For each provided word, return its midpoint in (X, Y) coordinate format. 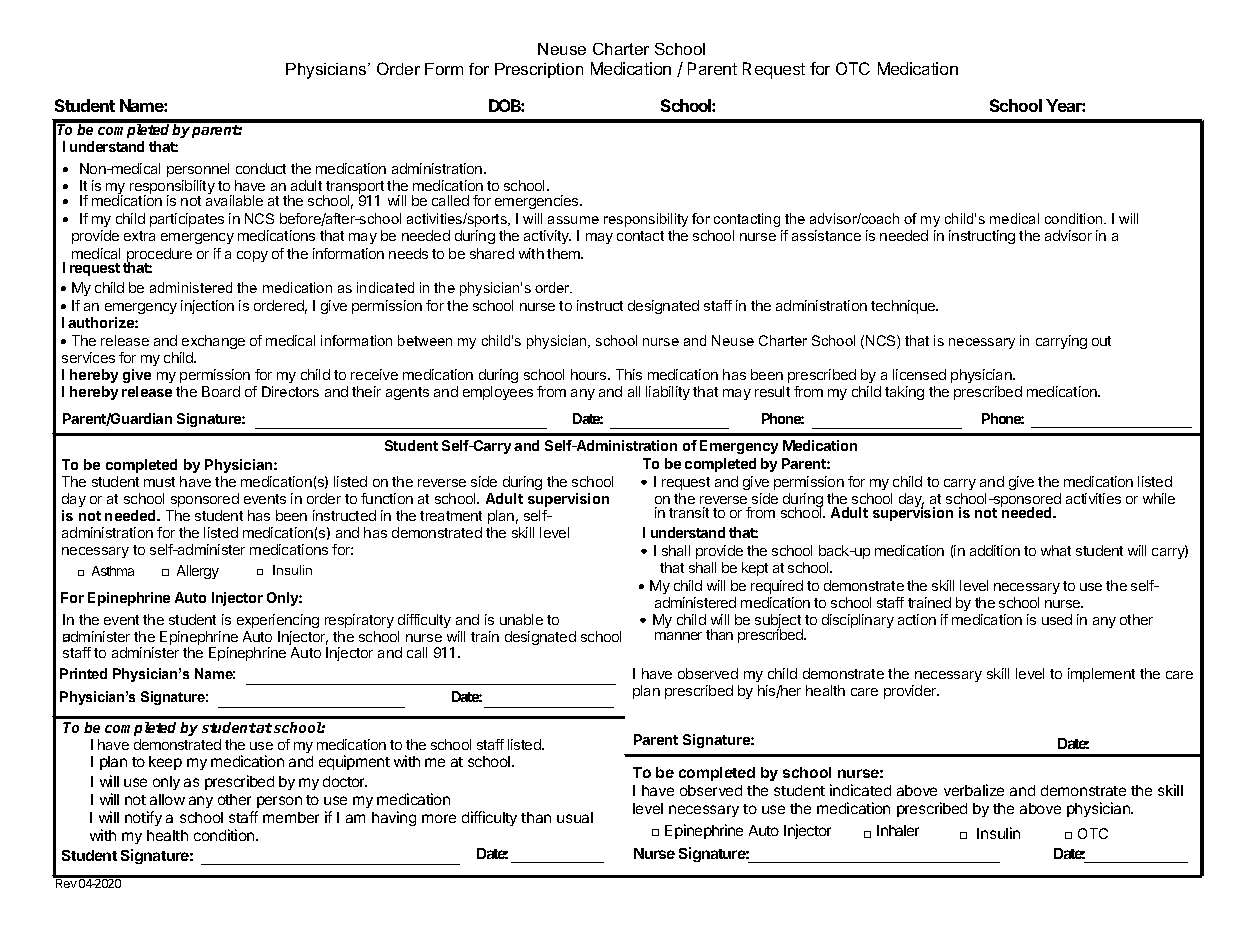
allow (167, 799)
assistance (826, 235)
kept (755, 569)
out (1101, 341)
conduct (261, 168)
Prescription (539, 70)
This (629, 374)
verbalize (974, 790)
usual (575, 817)
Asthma (113, 571)
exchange (213, 342)
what (1056, 550)
